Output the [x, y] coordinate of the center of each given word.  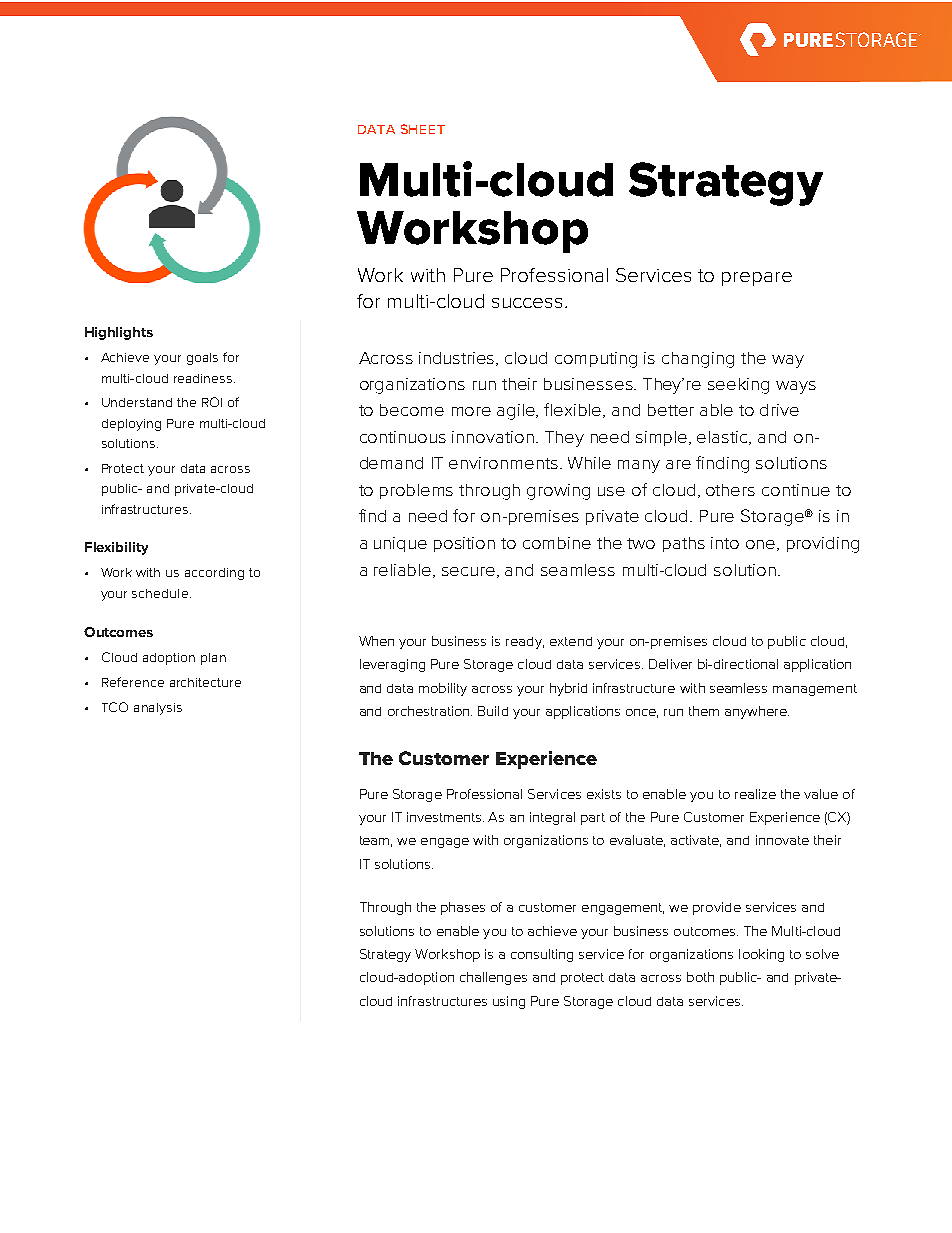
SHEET [423, 129]
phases [463, 908]
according [214, 574]
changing [698, 360]
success [527, 303]
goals [202, 359]
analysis [158, 709]
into [725, 543]
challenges [493, 978]
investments [445, 817]
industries [458, 359]
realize [755, 794]
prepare [757, 279]
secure [470, 572]
